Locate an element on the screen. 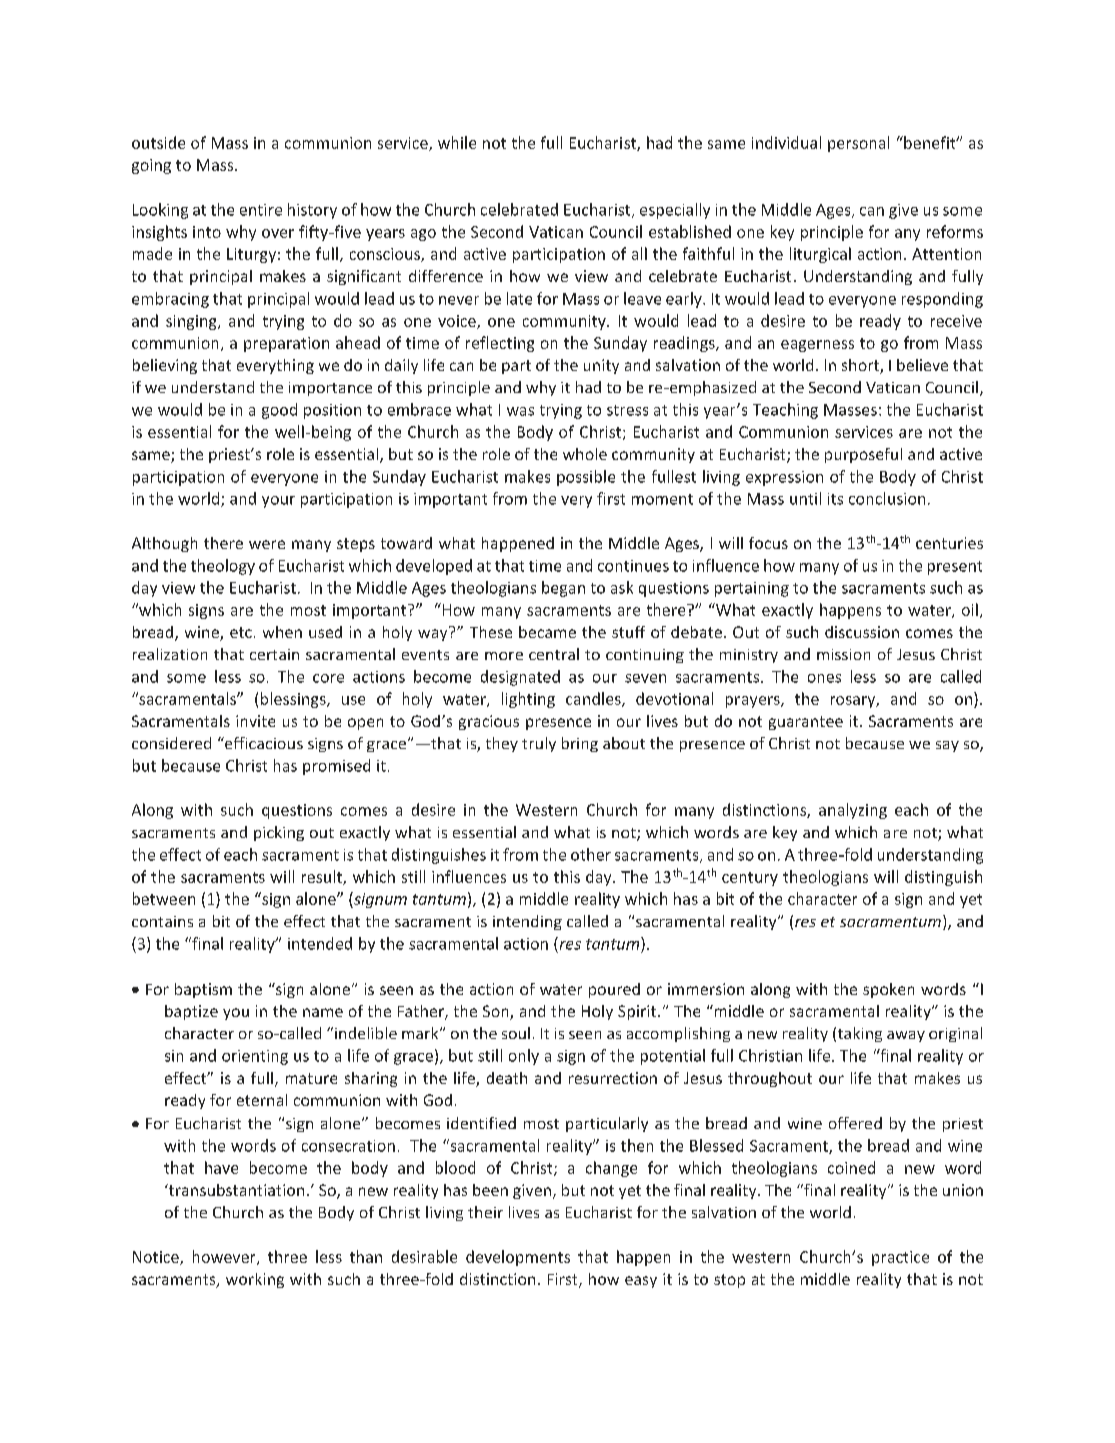 This screenshot has width=1115, height=1443. practice is located at coordinates (900, 1258).
